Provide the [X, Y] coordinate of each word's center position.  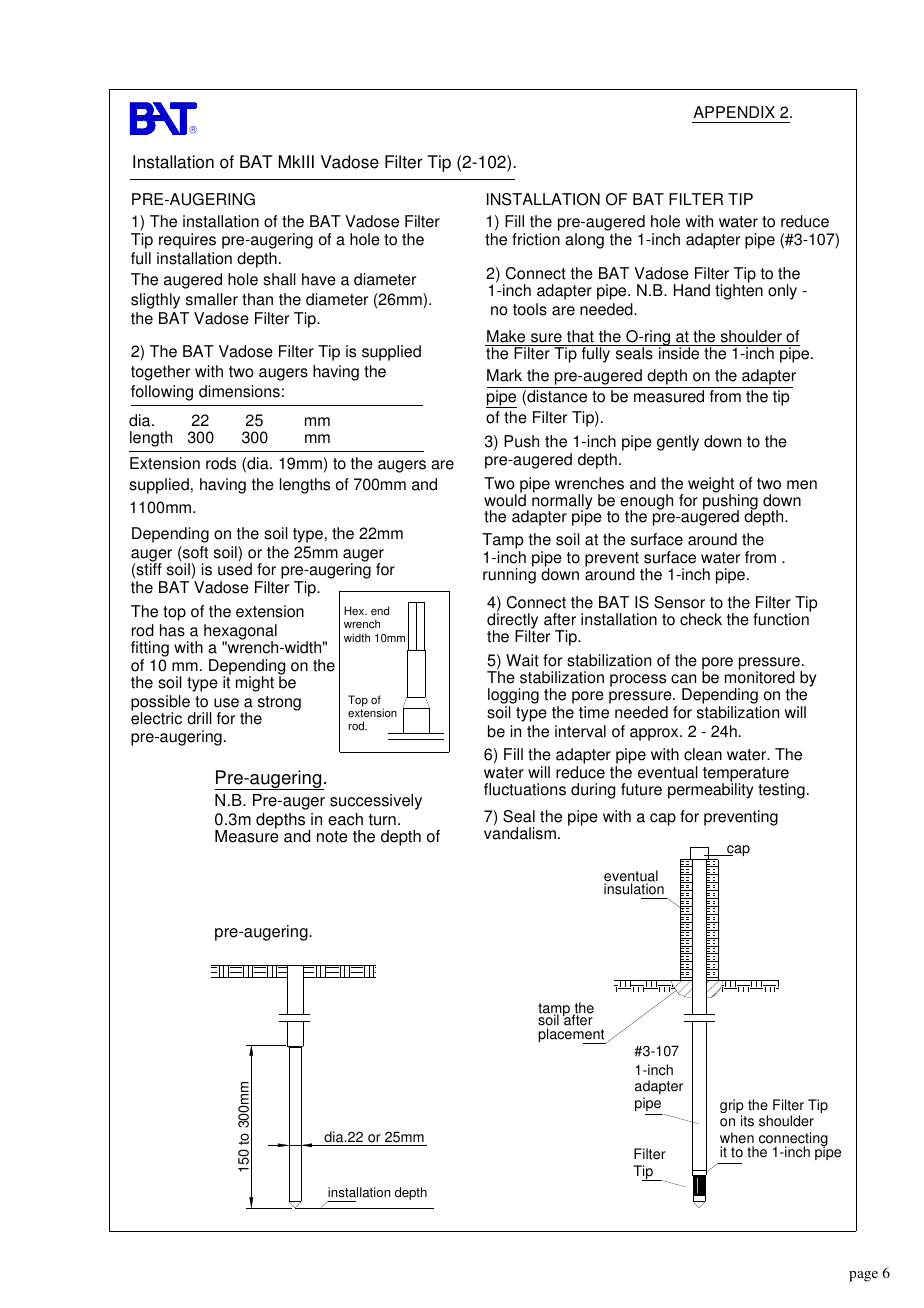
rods [221, 463]
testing [781, 791]
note [332, 837]
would [505, 500]
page [863, 1276]
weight [711, 486]
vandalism [520, 833]
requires [187, 241]
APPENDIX [734, 112]
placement [572, 1036]
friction [536, 239]
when [737, 1138]
